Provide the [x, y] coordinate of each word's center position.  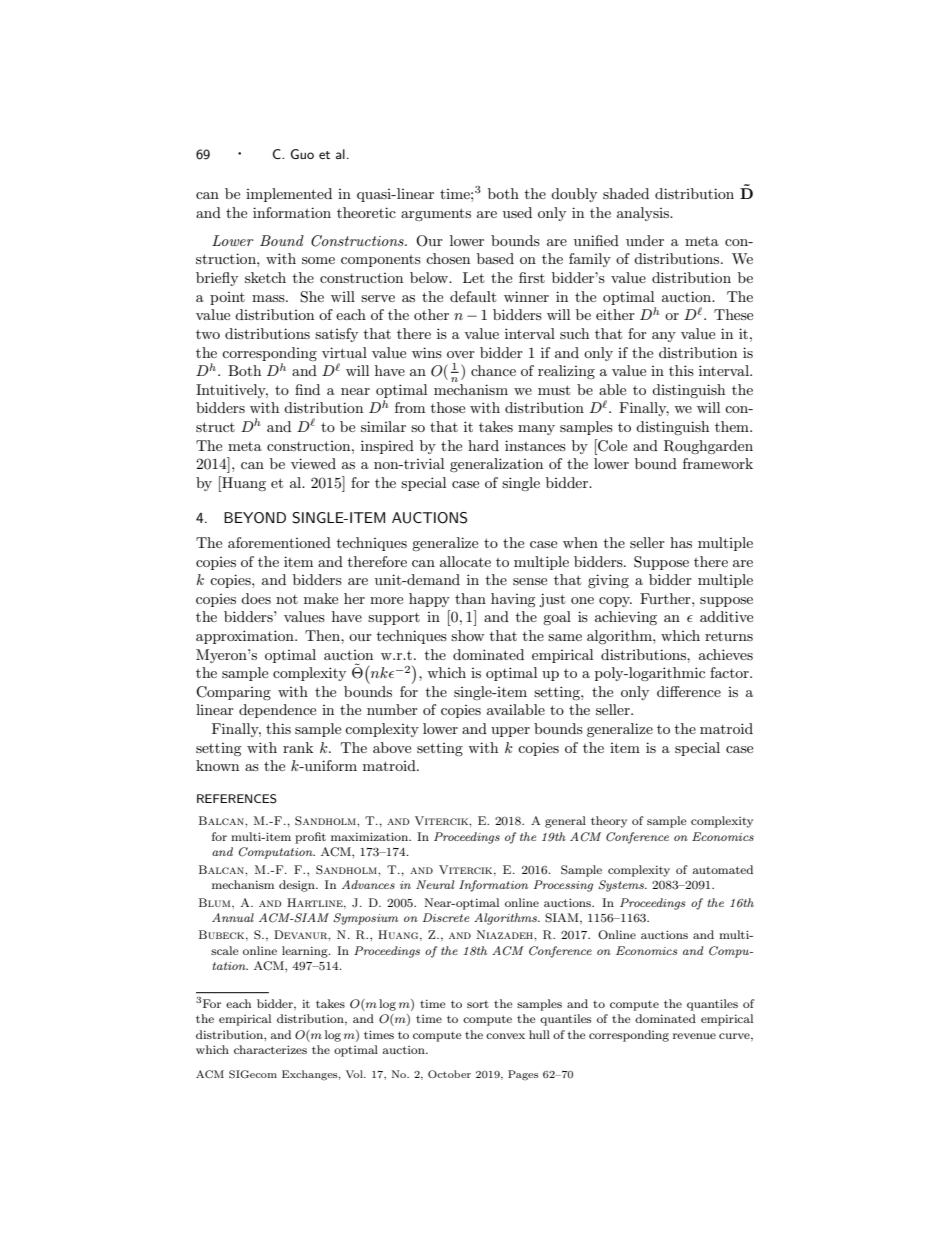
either [615, 314]
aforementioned [279, 542]
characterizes [270, 1049]
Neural [435, 884]
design [298, 886]
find [307, 389]
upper [510, 732]
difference [689, 691]
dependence [277, 711]
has [681, 542]
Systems [622, 886]
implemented [289, 195]
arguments [436, 214]
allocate [465, 561]
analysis [644, 214]
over [461, 354]
